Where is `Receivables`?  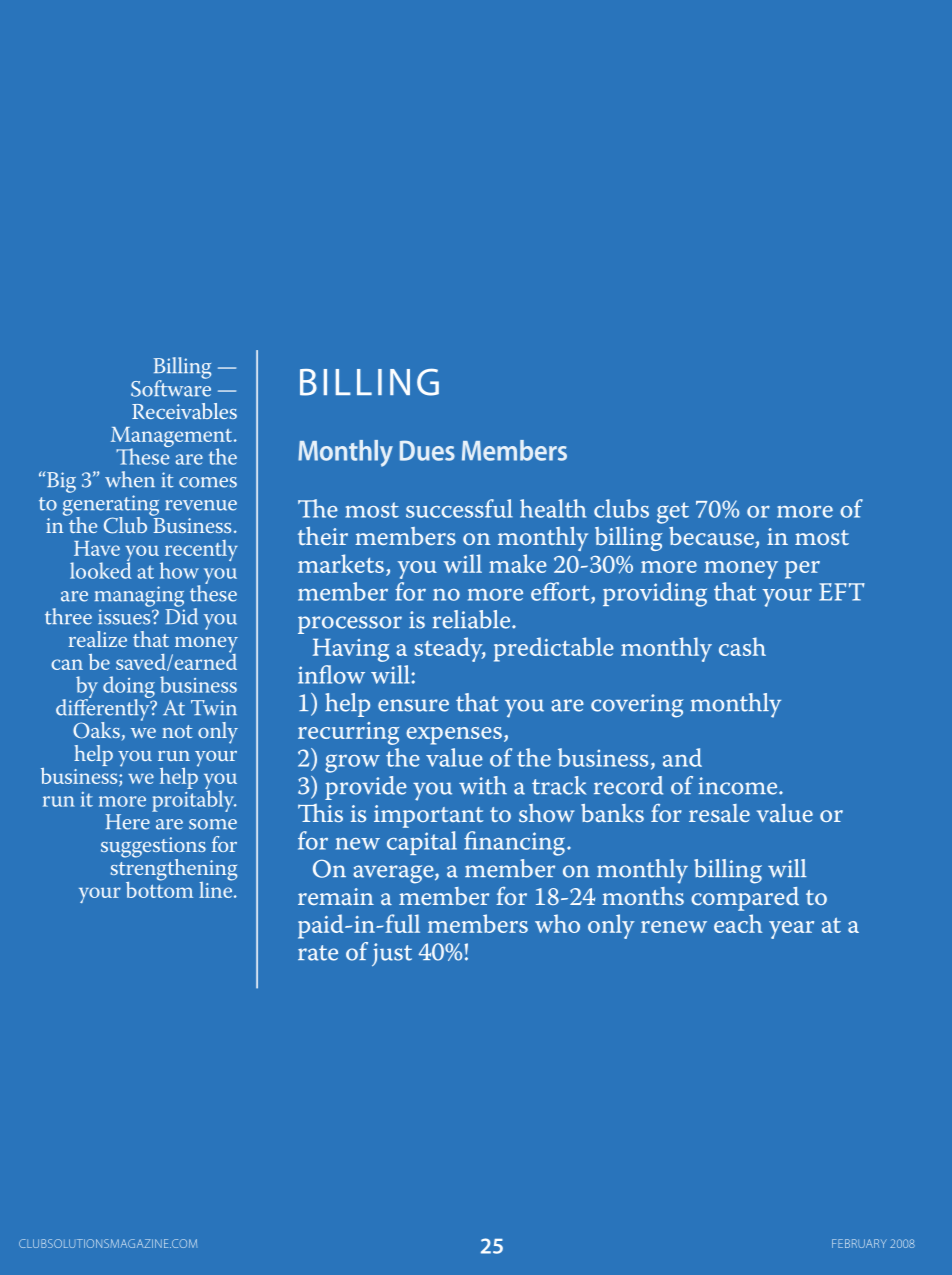
Receivables is located at coordinates (184, 411).
